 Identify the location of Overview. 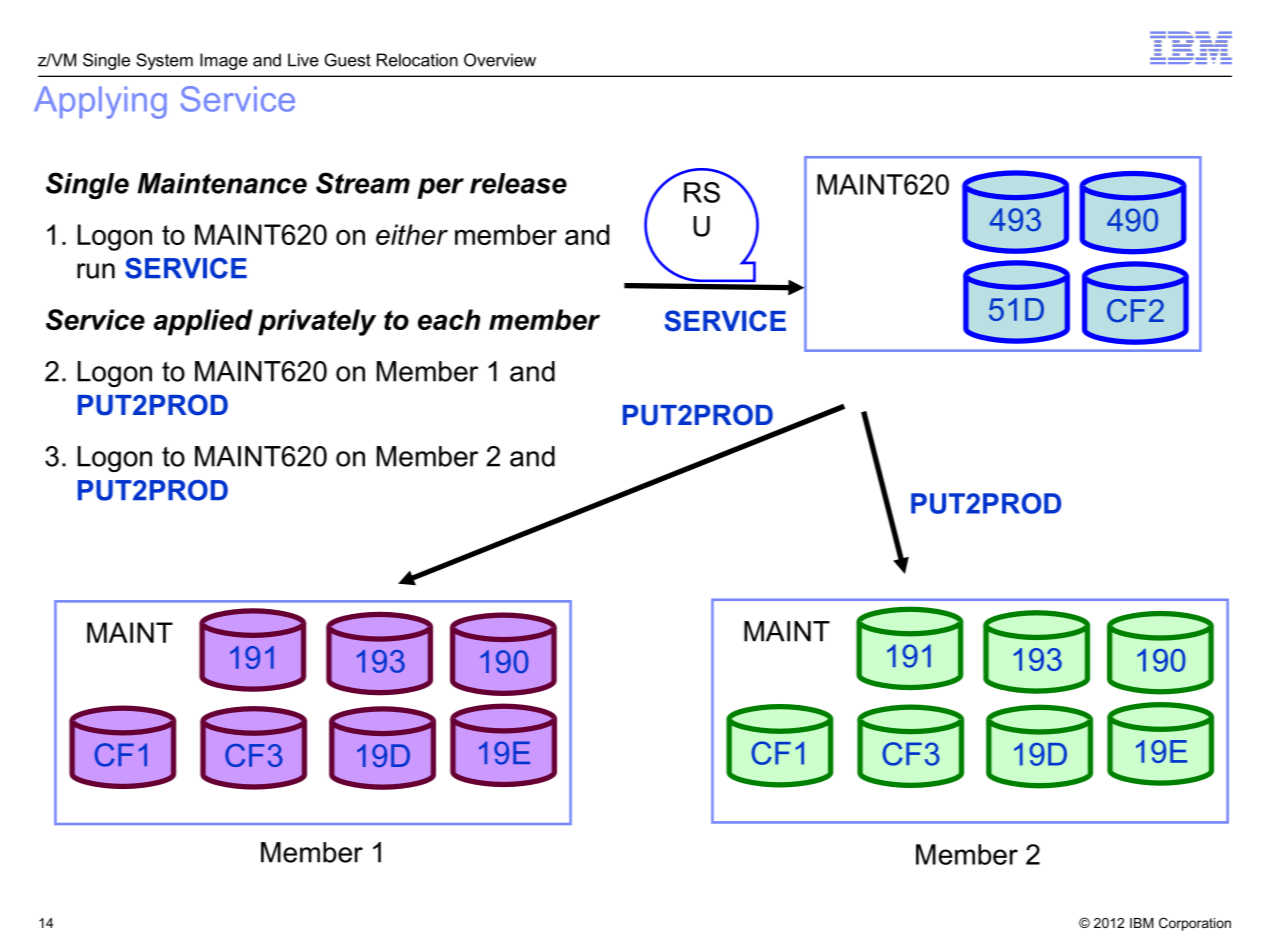
(500, 60).
